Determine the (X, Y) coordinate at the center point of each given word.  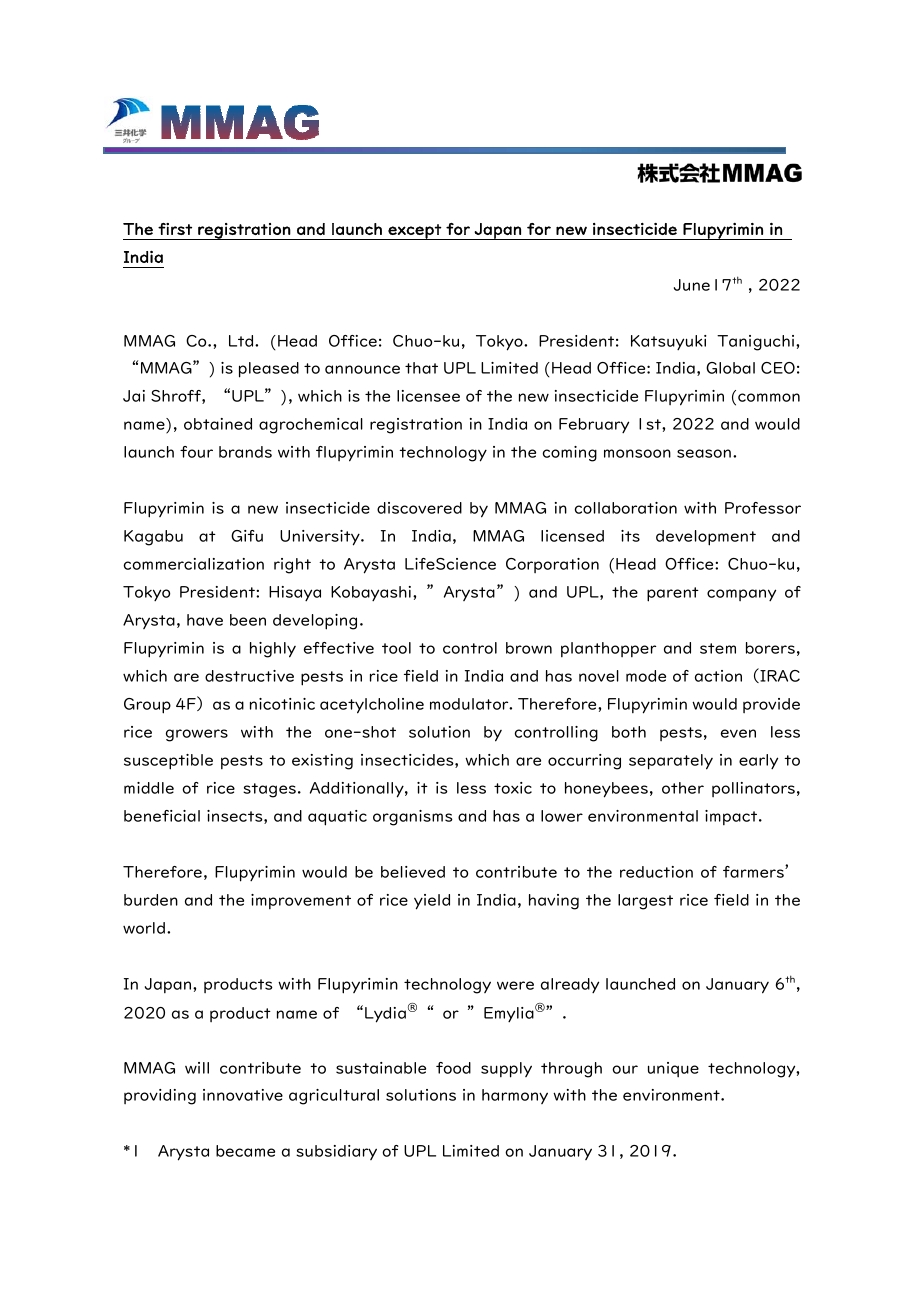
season (704, 453)
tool (396, 648)
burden (151, 900)
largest (645, 902)
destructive (249, 676)
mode (646, 676)
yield (432, 902)
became (245, 1151)
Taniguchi (757, 343)
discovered (419, 508)
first (175, 229)
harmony (515, 1096)
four (196, 452)
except (415, 232)
